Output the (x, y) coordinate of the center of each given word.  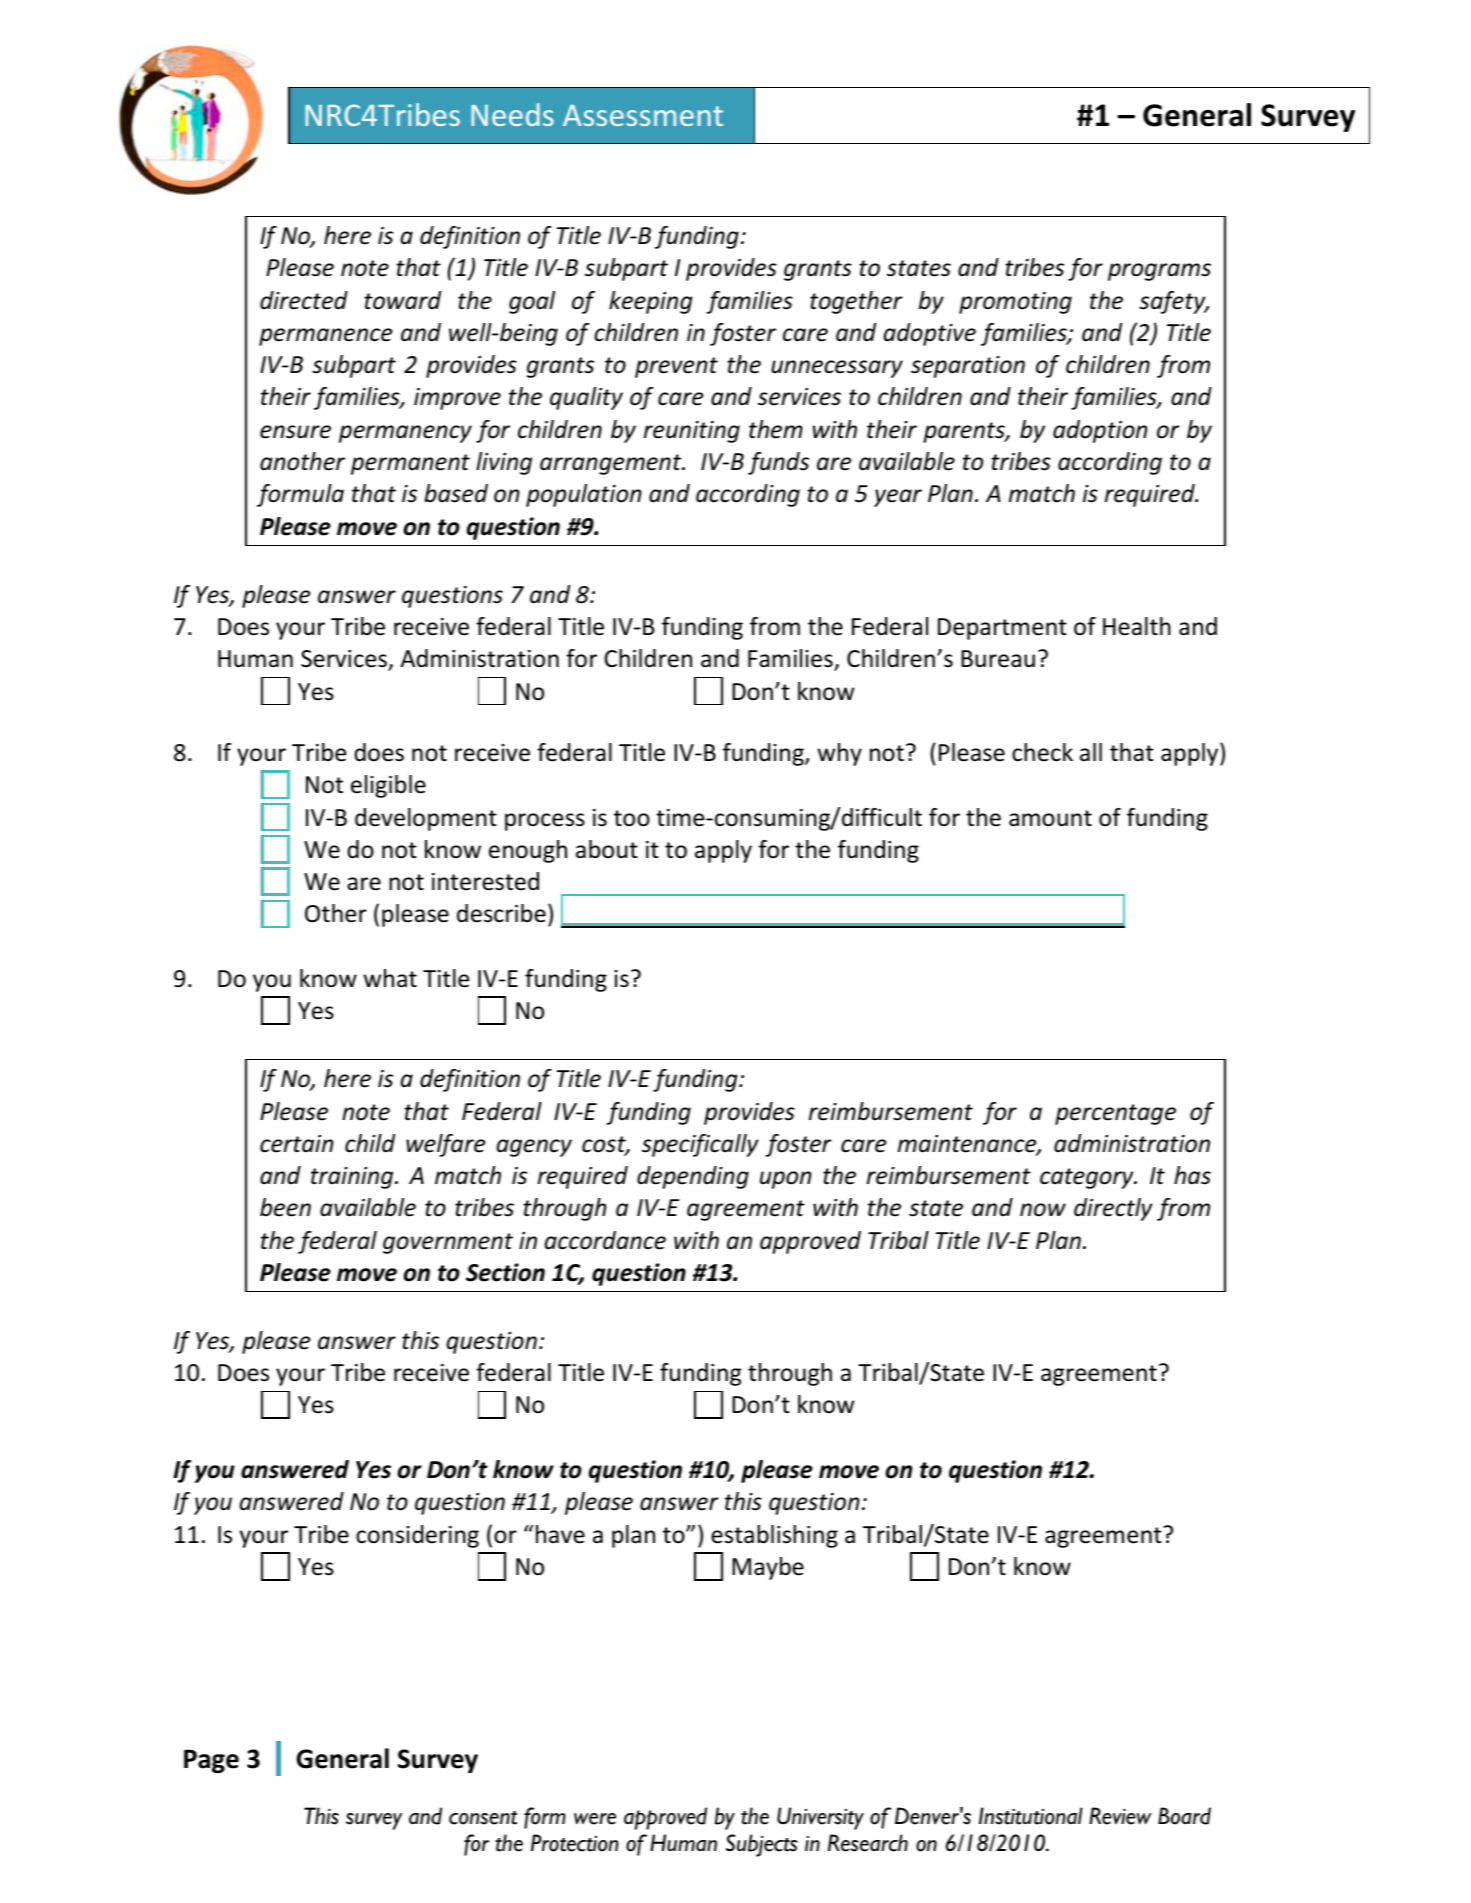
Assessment (643, 115)
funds (778, 463)
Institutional (1031, 1816)
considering (417, 1536)
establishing (774, 1536)
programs (1159, 272)
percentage (1115, 1114)
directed (304, 300)
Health (1137, 626)
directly (1113, 1209)
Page (211, 1761)
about (607, 849)
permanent (410, 464)
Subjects (762, 1845)
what (390, 978)
